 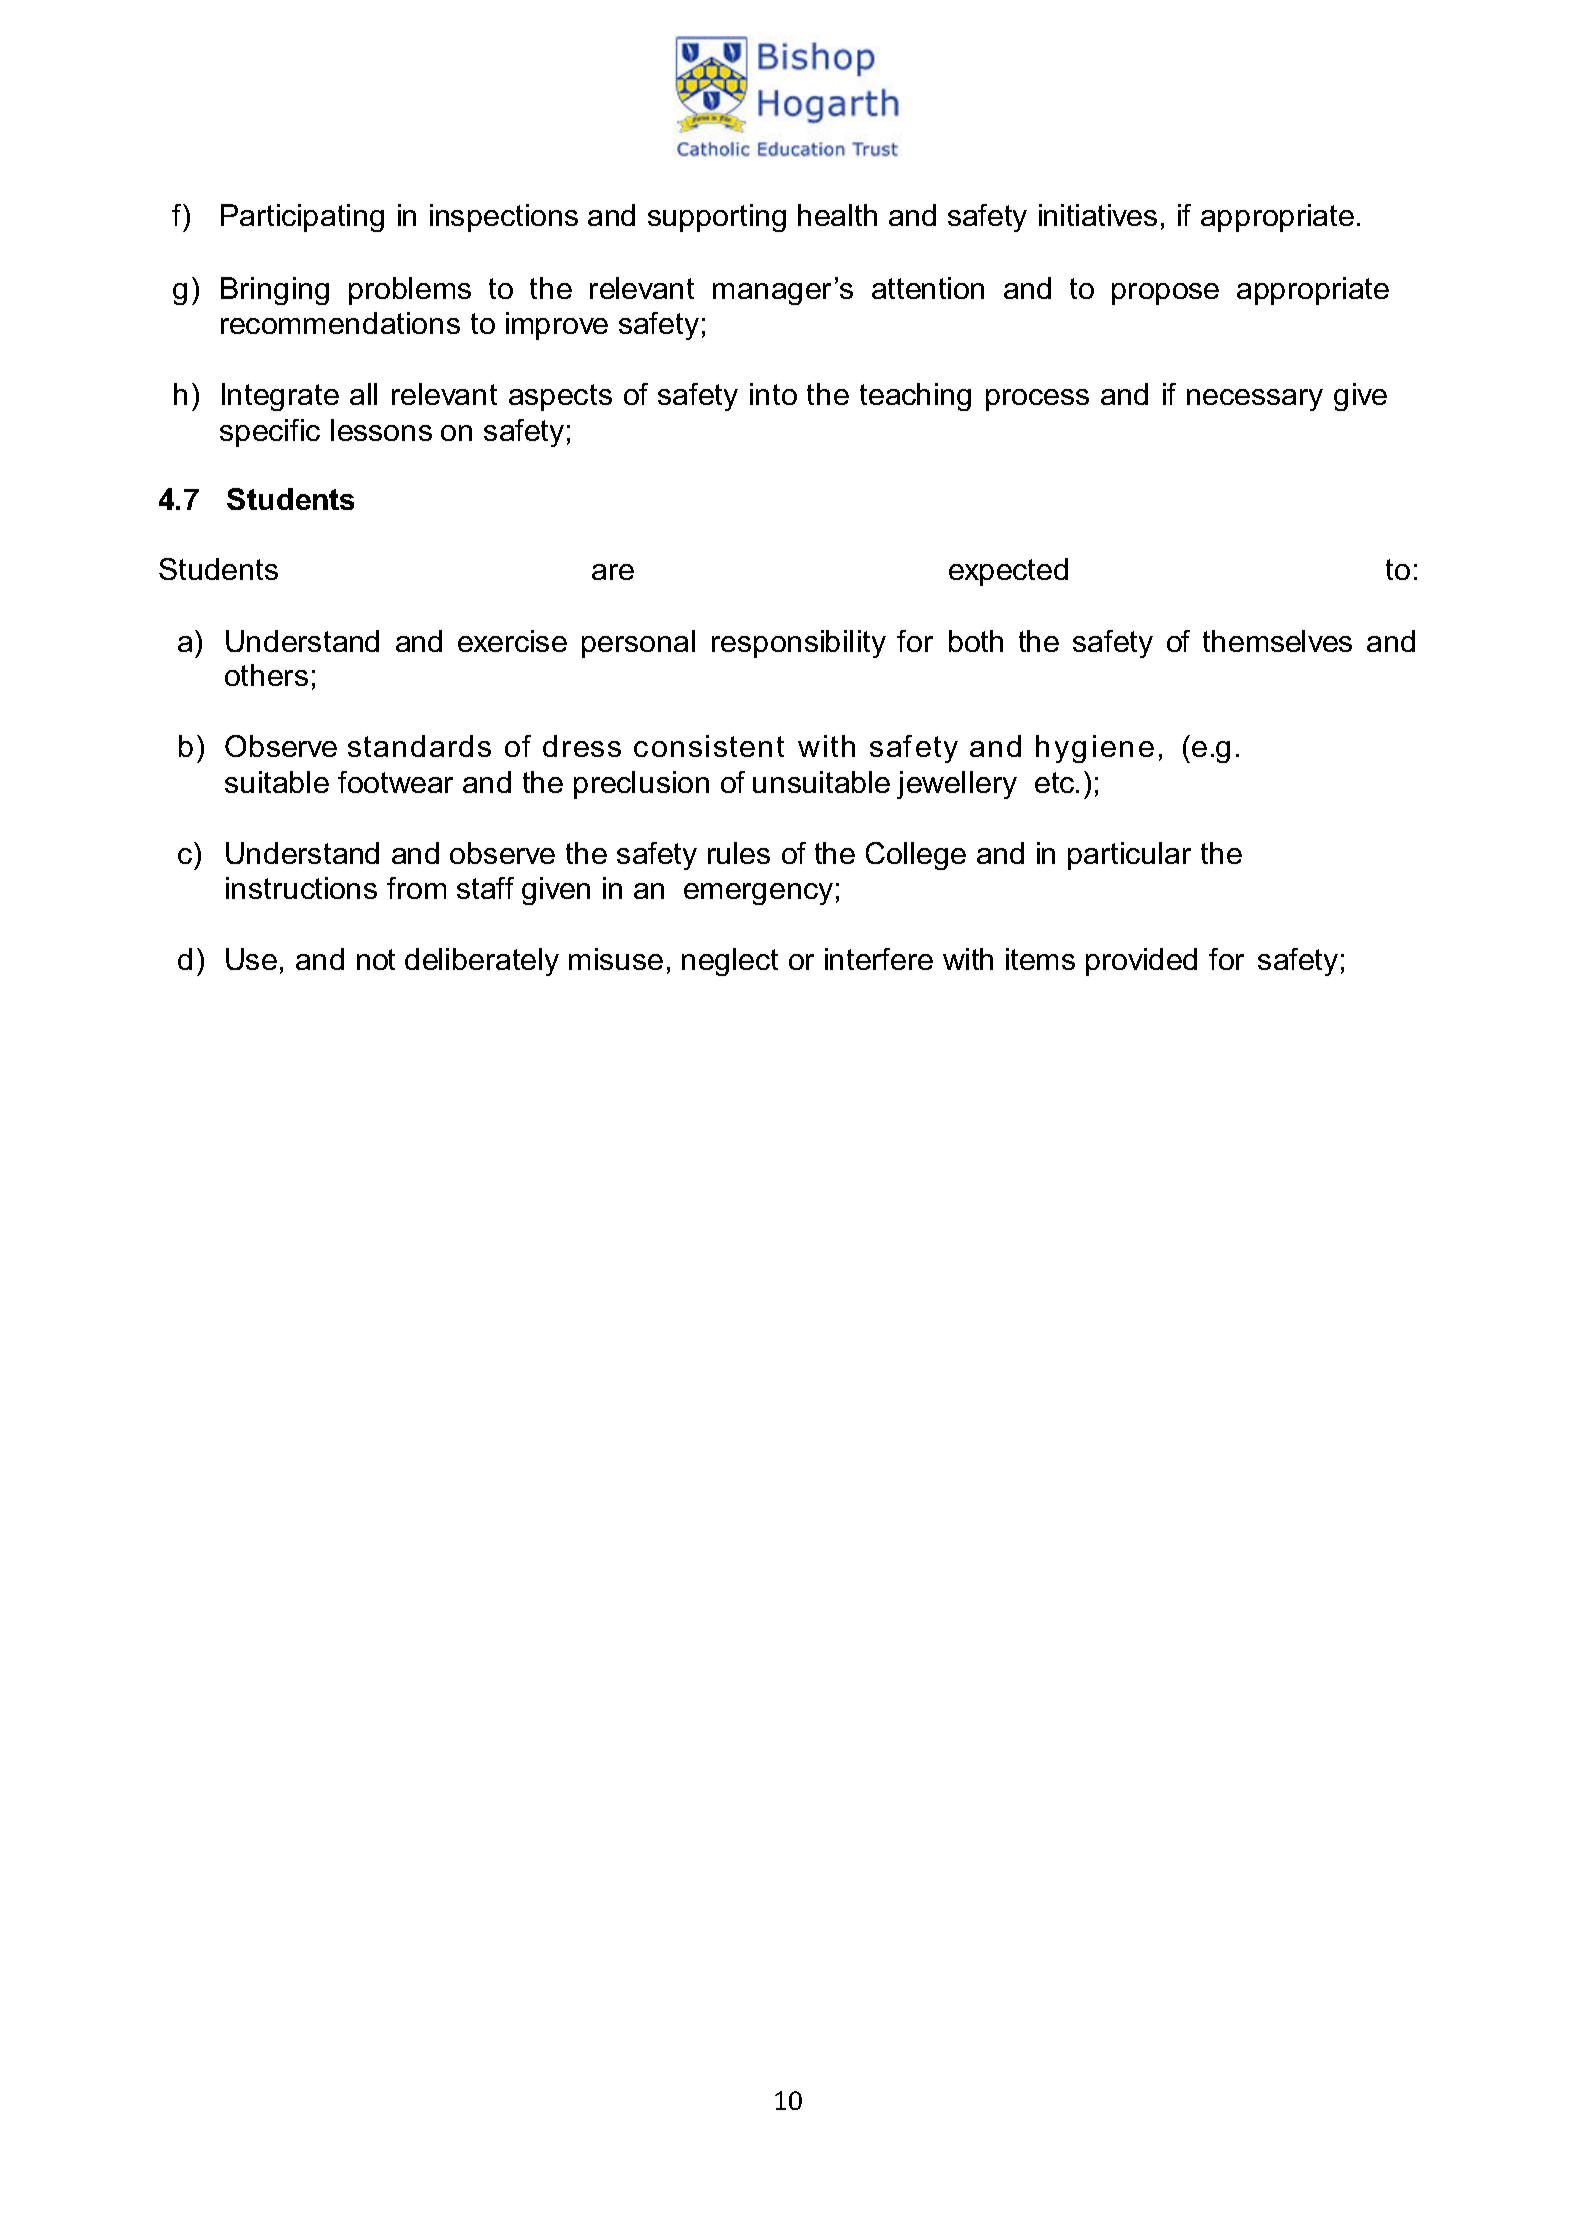 I want to click on responsibility, so click(x=799, y=644).
